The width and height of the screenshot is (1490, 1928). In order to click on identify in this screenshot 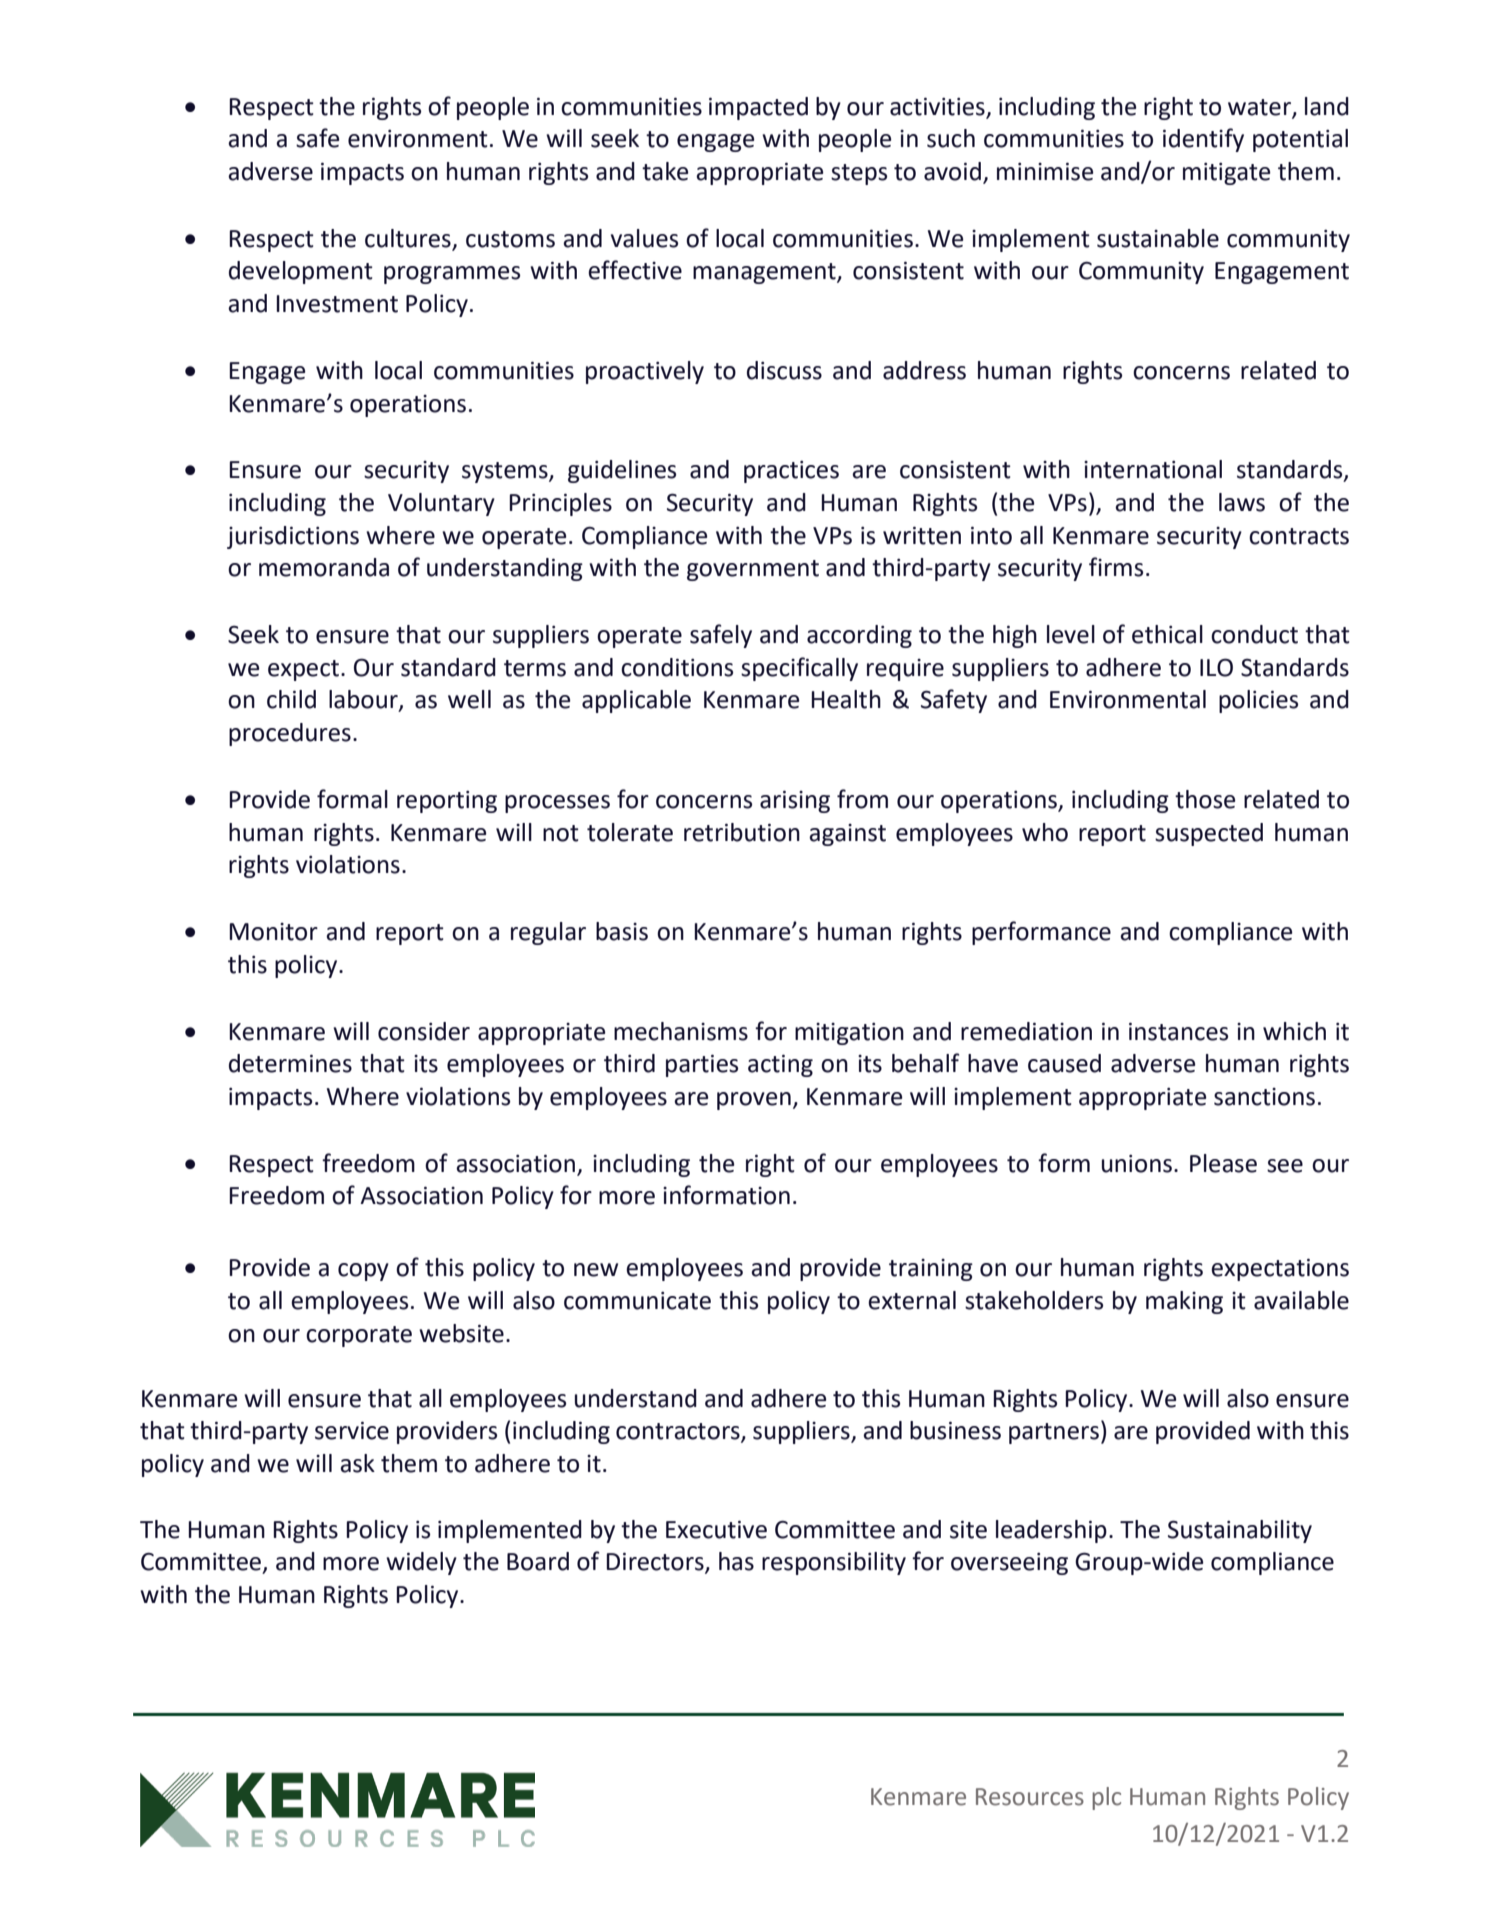, I will do `click(1203, 140)`.
